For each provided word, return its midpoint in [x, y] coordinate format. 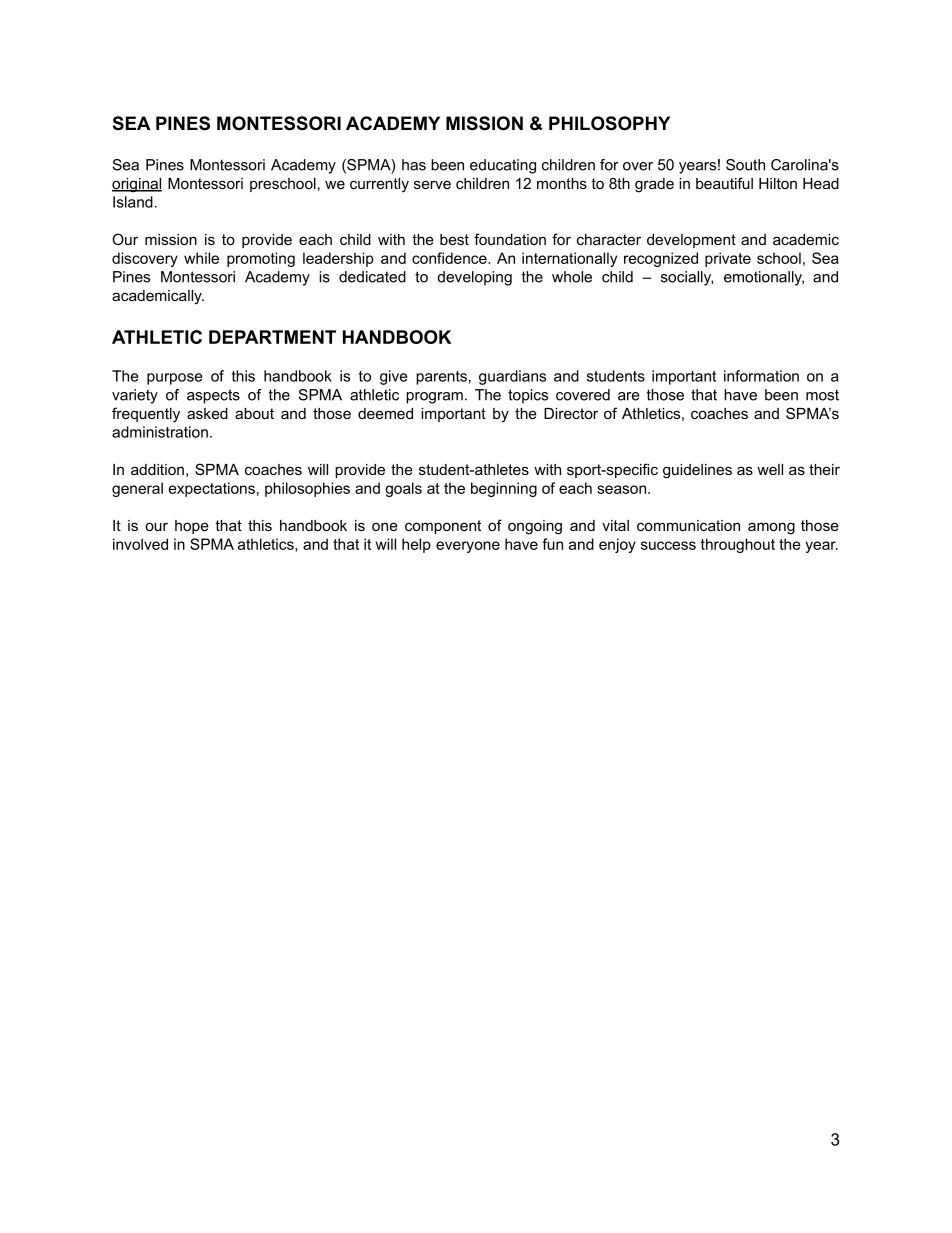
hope [192, 527]
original [137, 185]
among [771, 528]
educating [503, 166]
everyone [468, 547]
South [745, 165]
